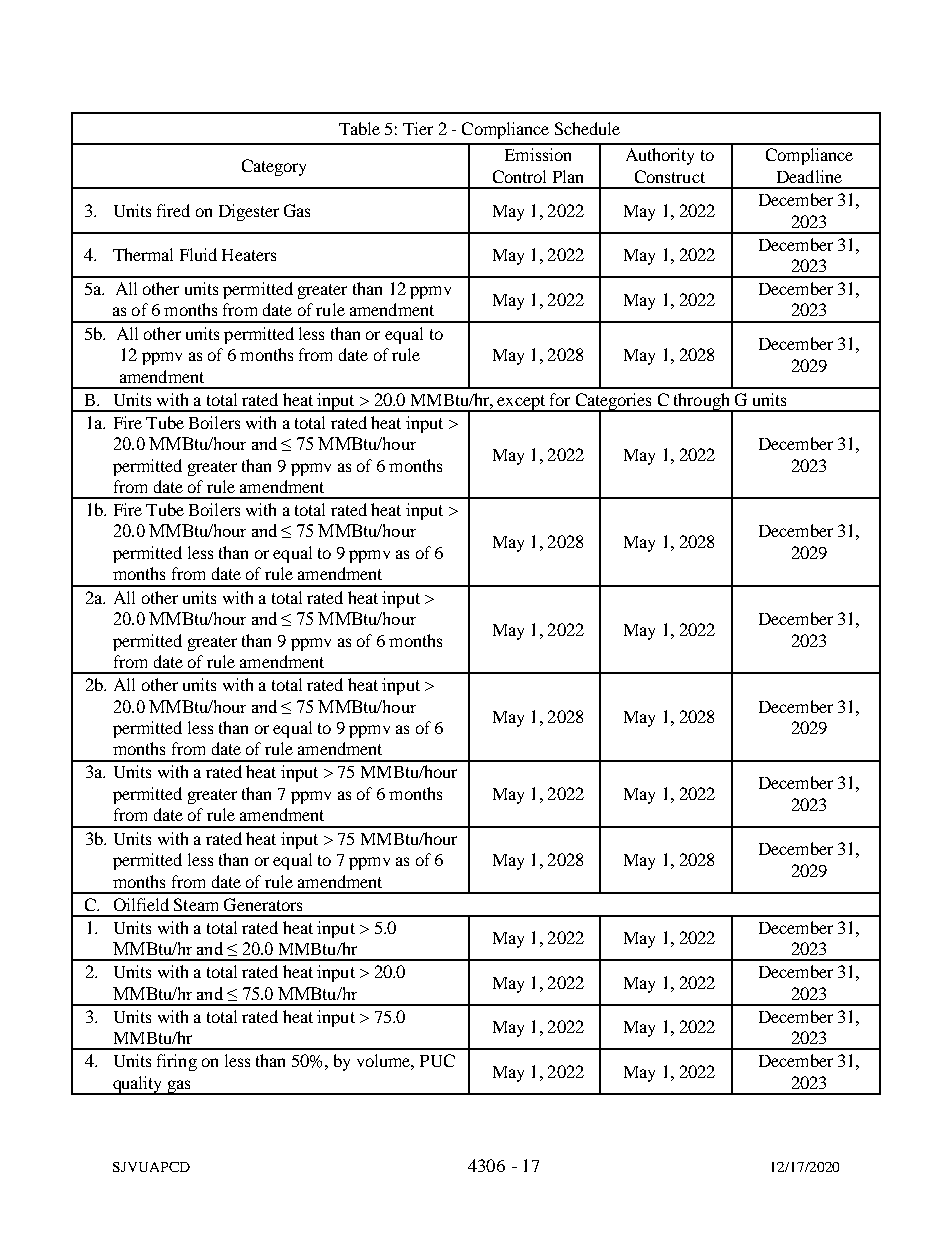  What do you see at coordinates (143, 254) in the page?
I see `Thermal` at bounding box center [143, 254].
